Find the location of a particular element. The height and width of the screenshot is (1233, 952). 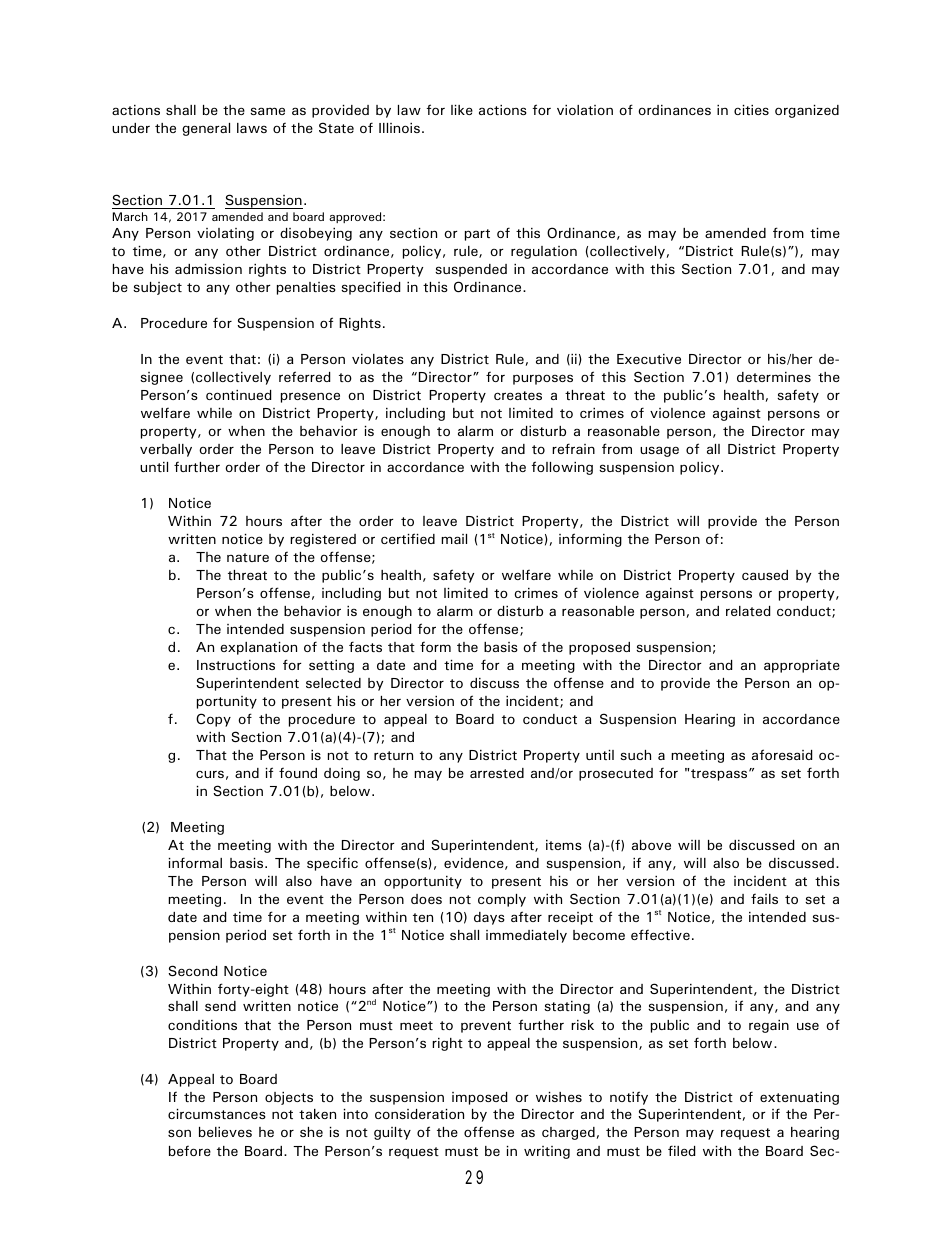

gui is located at coordinates (383, 1133).
